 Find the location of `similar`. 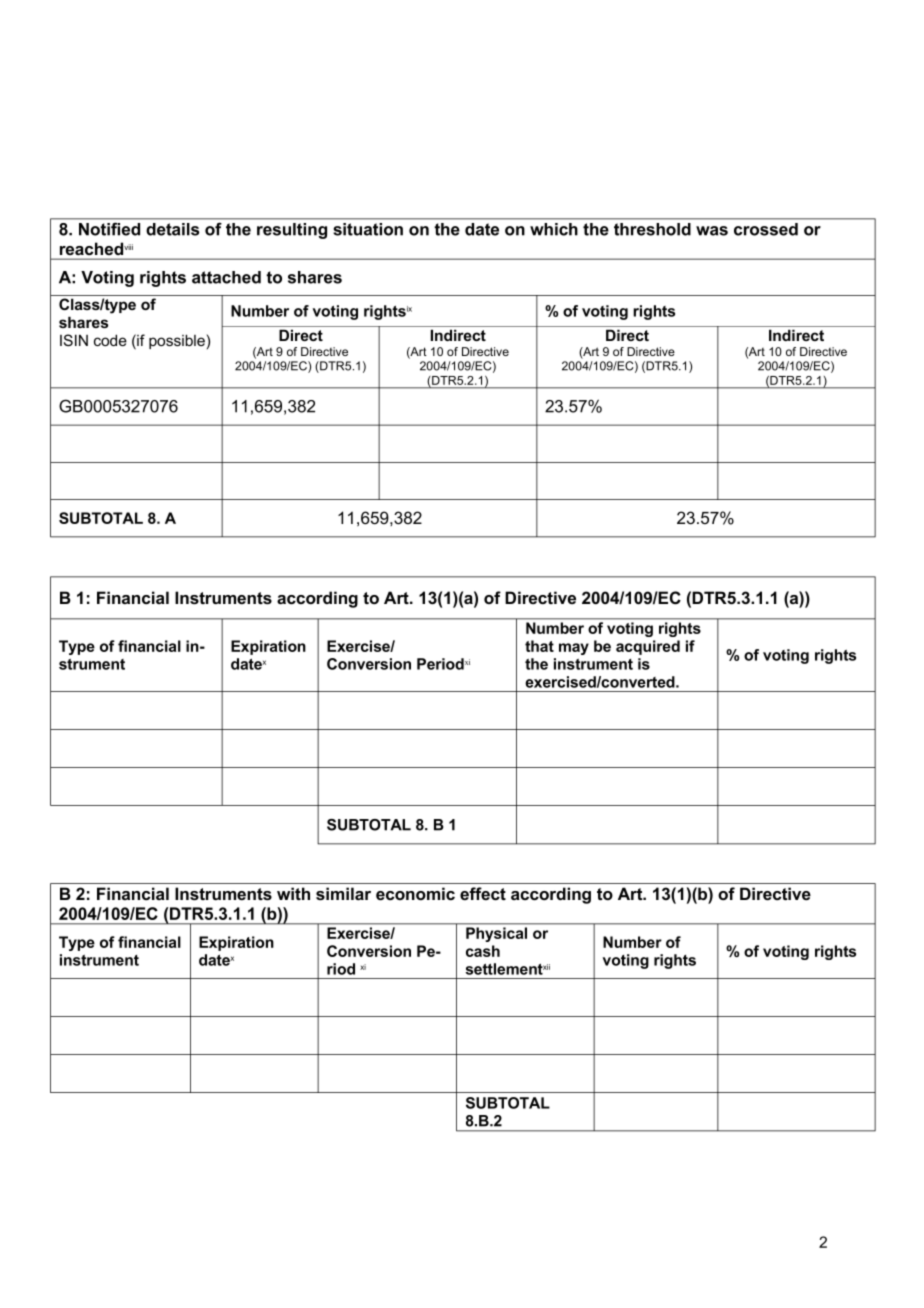

similar is located at coordinates (343, 893).
